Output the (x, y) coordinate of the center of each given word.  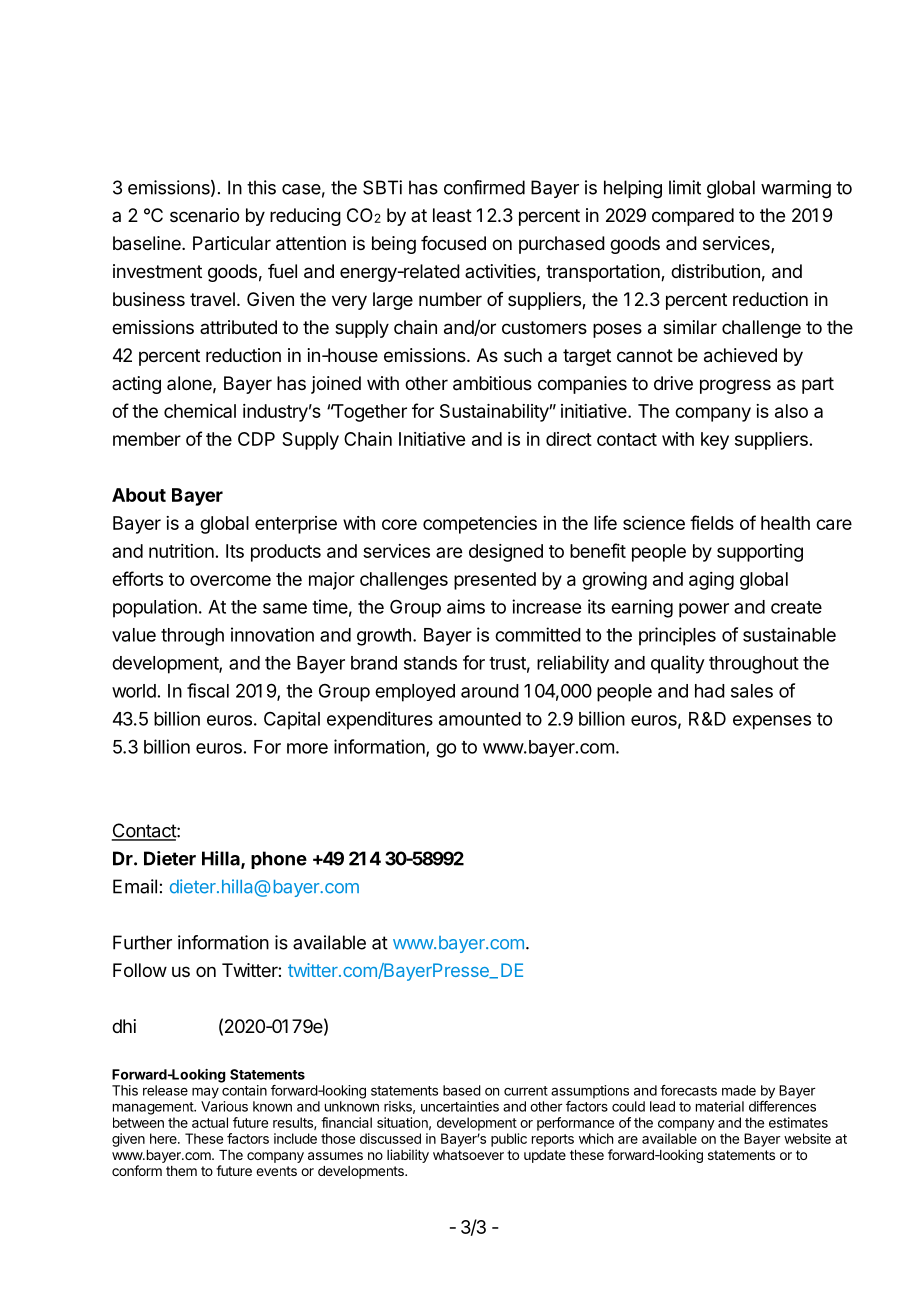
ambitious (492, 383)
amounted (480, 719)
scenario (204, 215)
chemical (200, 411)
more (307, 748)
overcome (230, 580)
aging (711, 581)
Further (142, 942)
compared (693, 217)
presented (495, 581)
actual (210, 1122)
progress (735, 386)
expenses (772, 722)
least (452, 215)
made (739, 1090)
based (462, 1090)
